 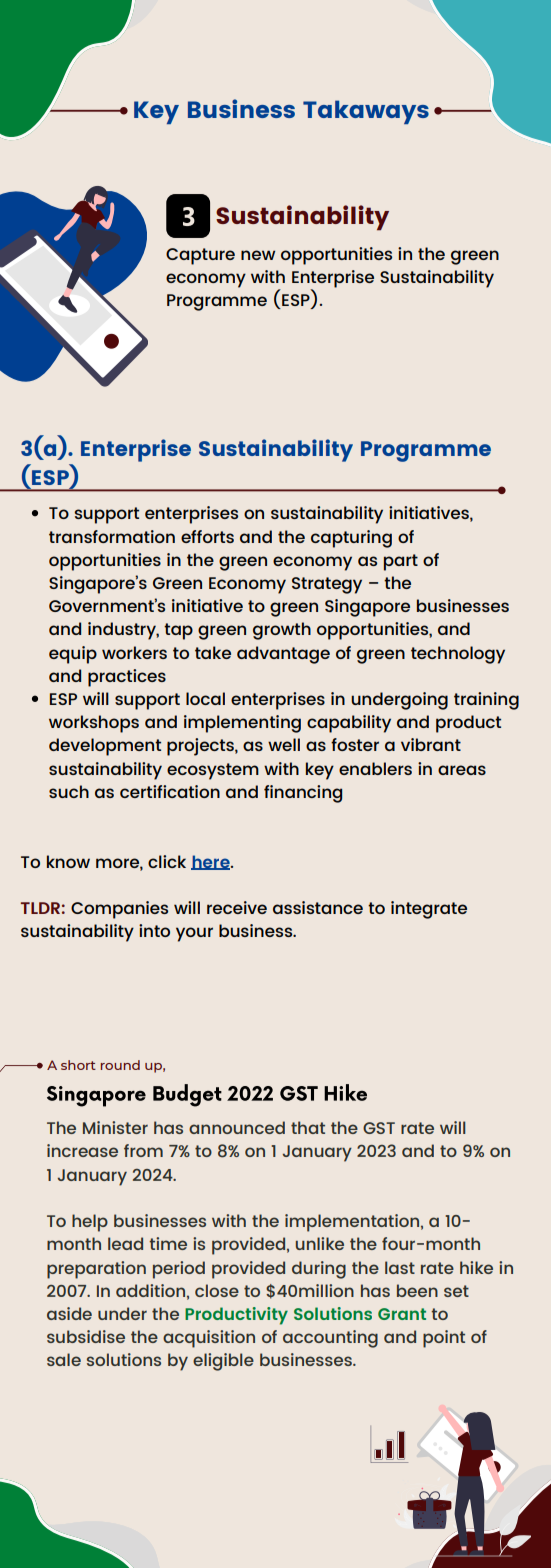 I want to click on growth, so click(x=282, y=631).
